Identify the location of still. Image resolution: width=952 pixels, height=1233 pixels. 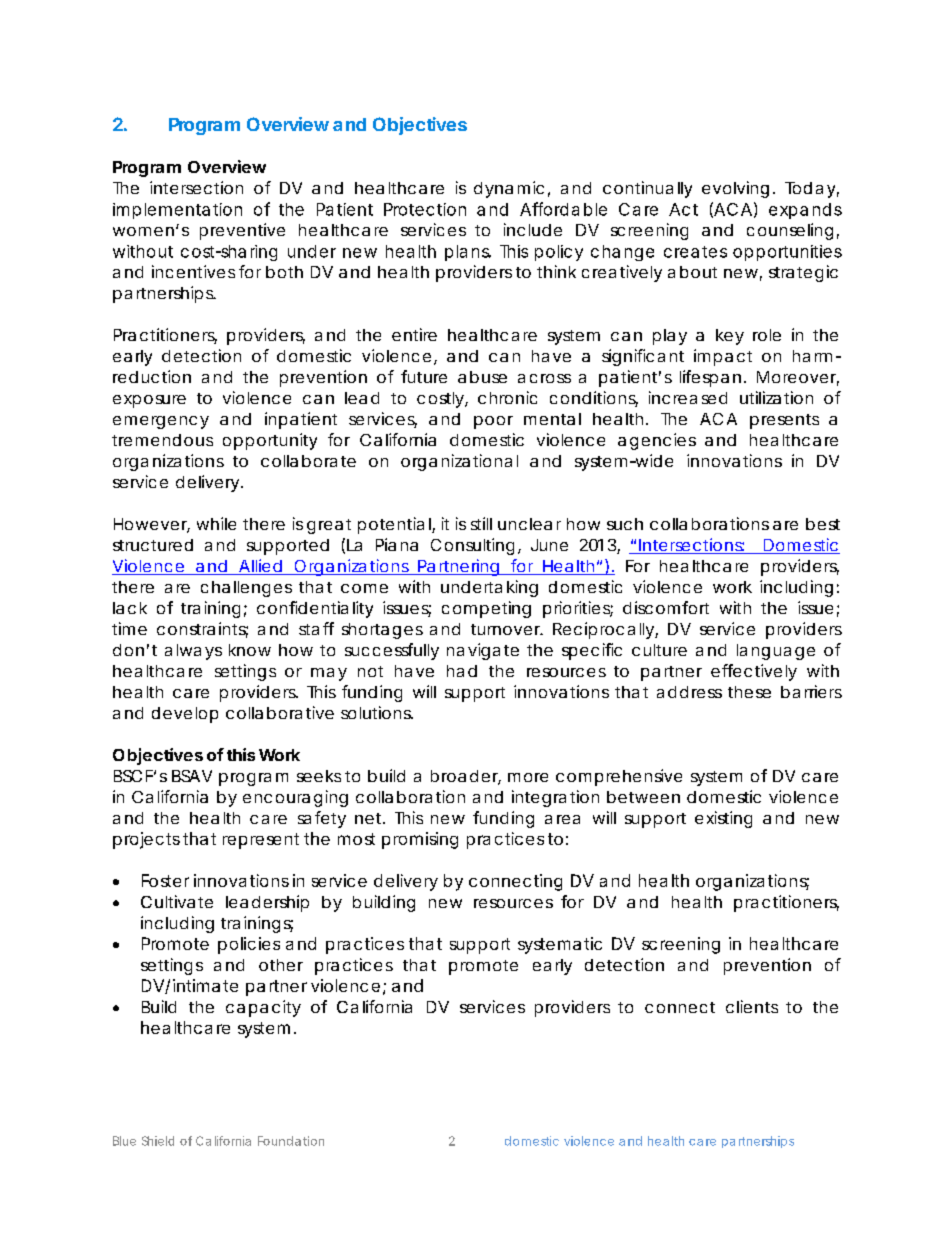
(481, 523).
